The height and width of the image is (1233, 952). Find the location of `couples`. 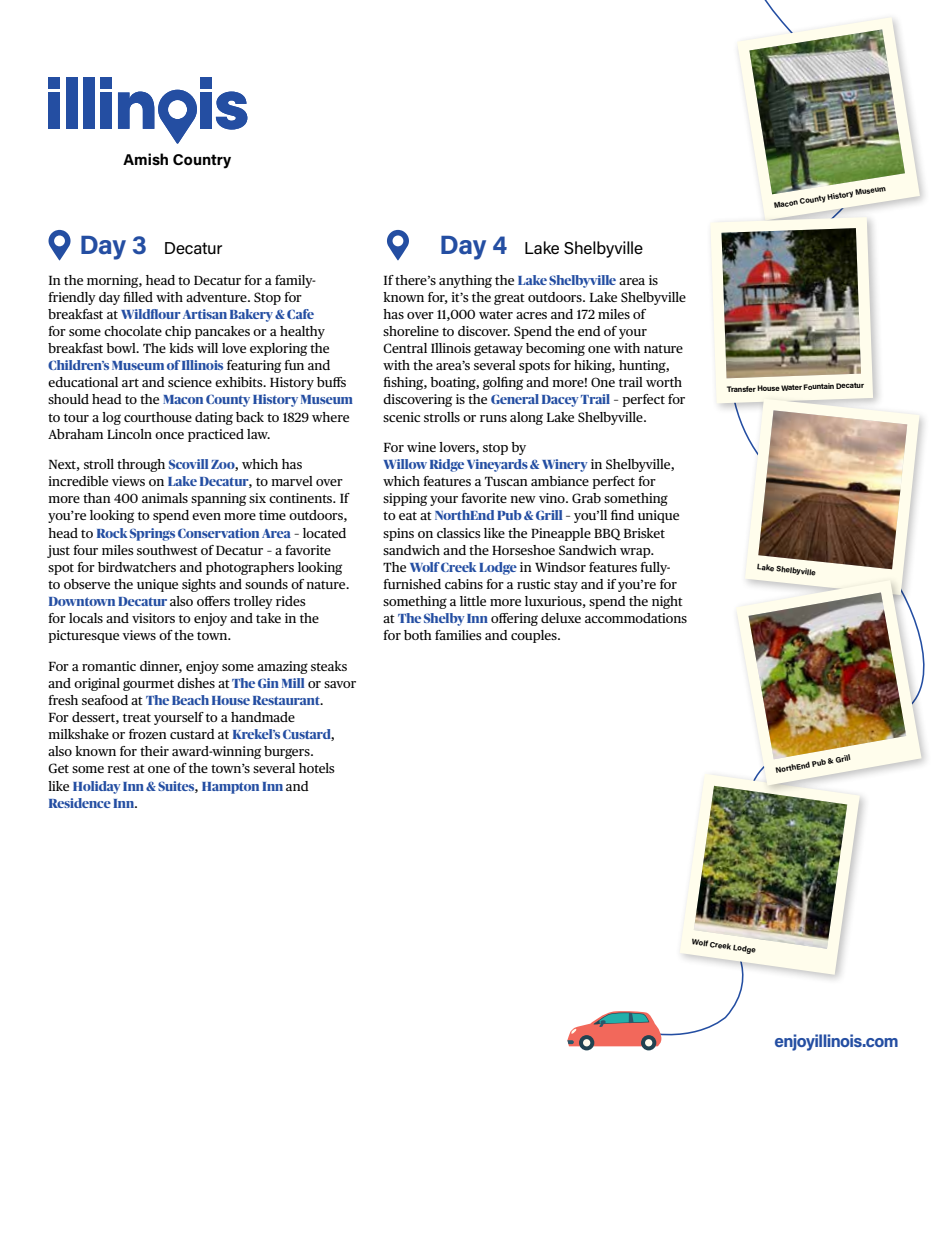

couples is located at coordinates (535, 636).
